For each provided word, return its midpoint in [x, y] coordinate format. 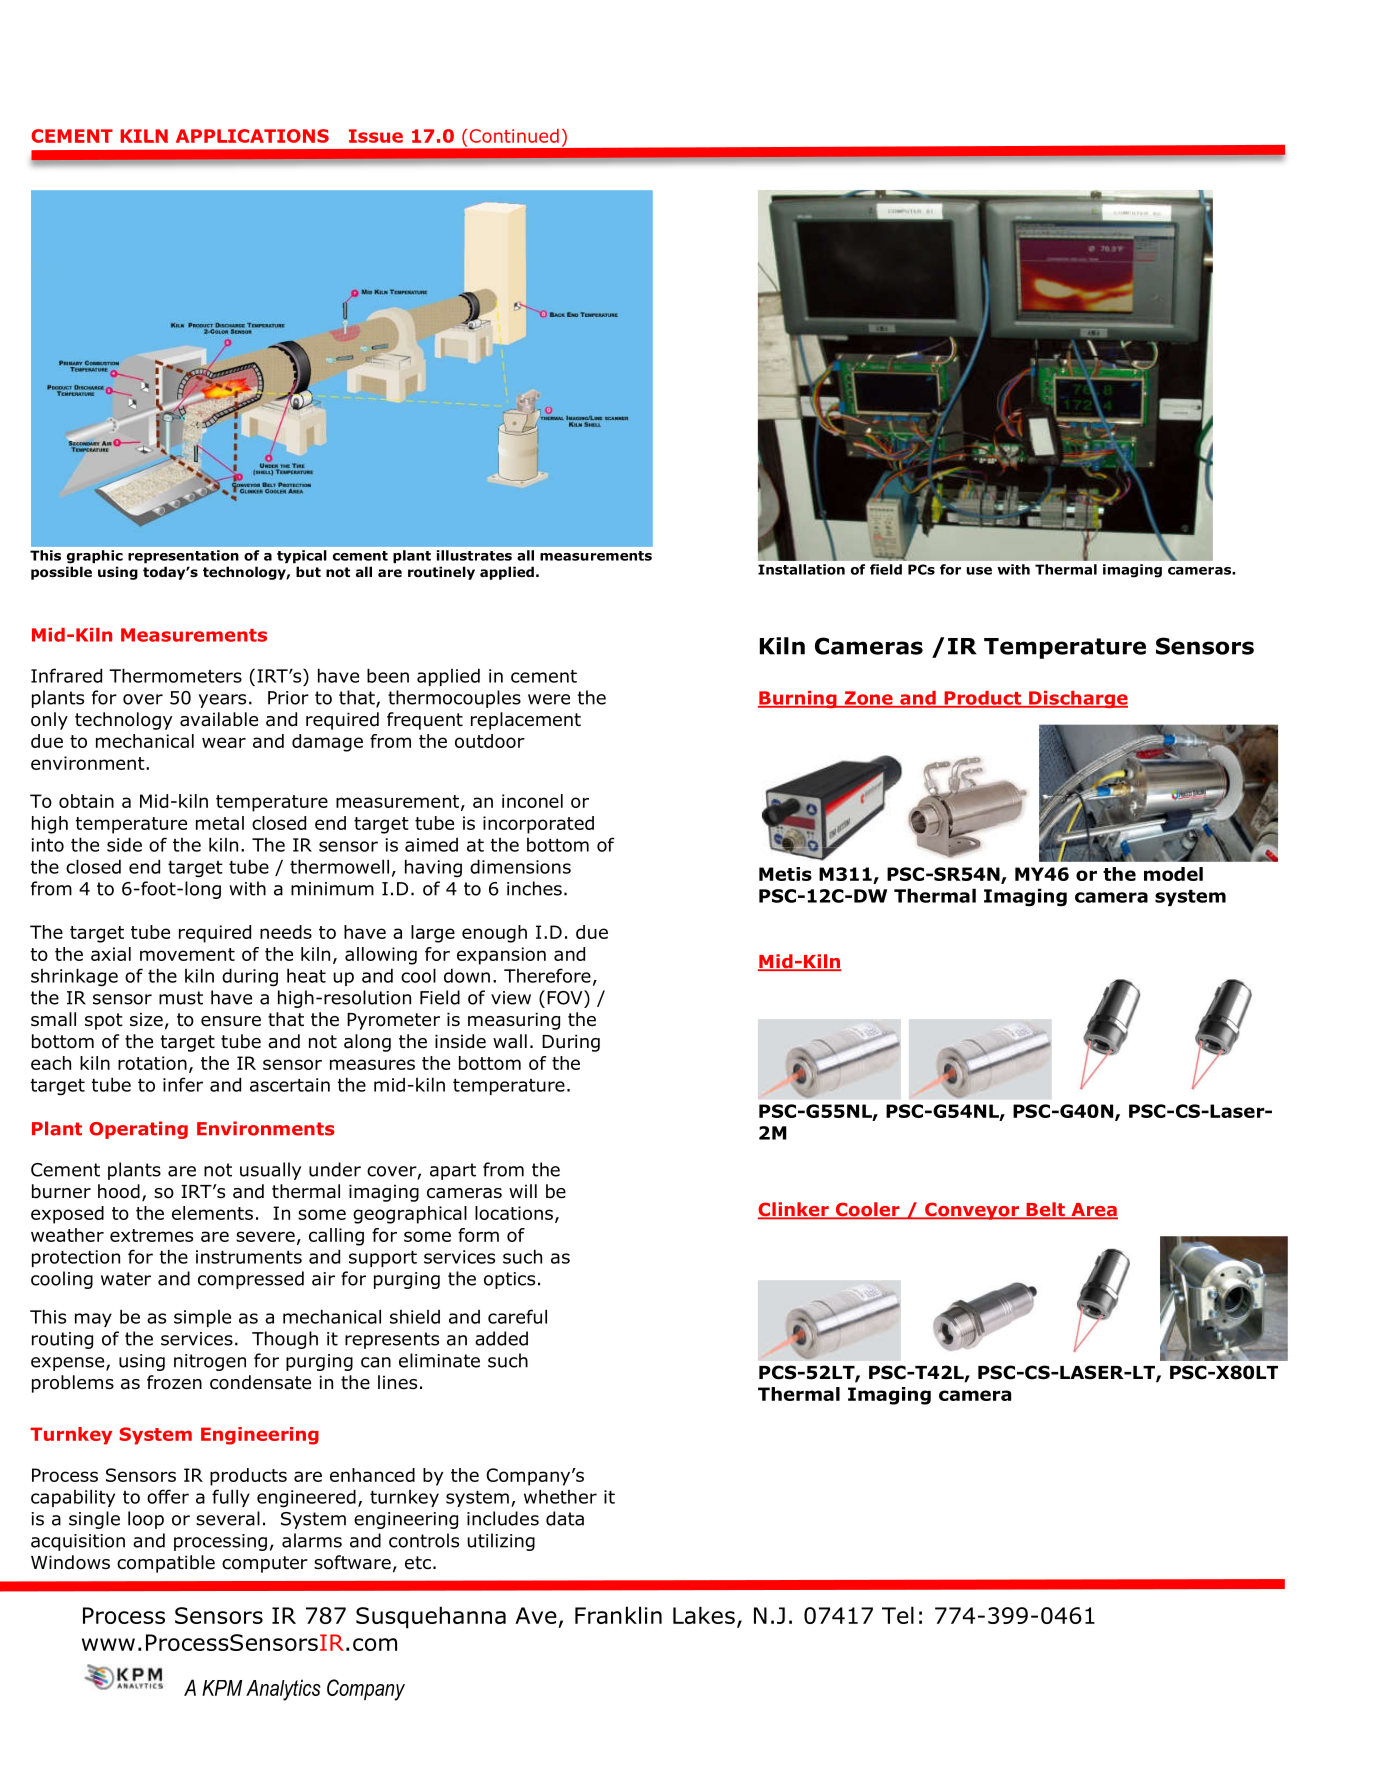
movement [187, 954]
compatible [166, 1564]
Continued [514, 136]
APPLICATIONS [252, 136]
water [126, 1279]
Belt [1045, 1210]
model [1173, 874]
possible [61, 573]
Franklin [618, 1615]
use [979, 571]
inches [534, 888]
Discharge [1077, 699]
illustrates [474, 555]
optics [509, 1280]
